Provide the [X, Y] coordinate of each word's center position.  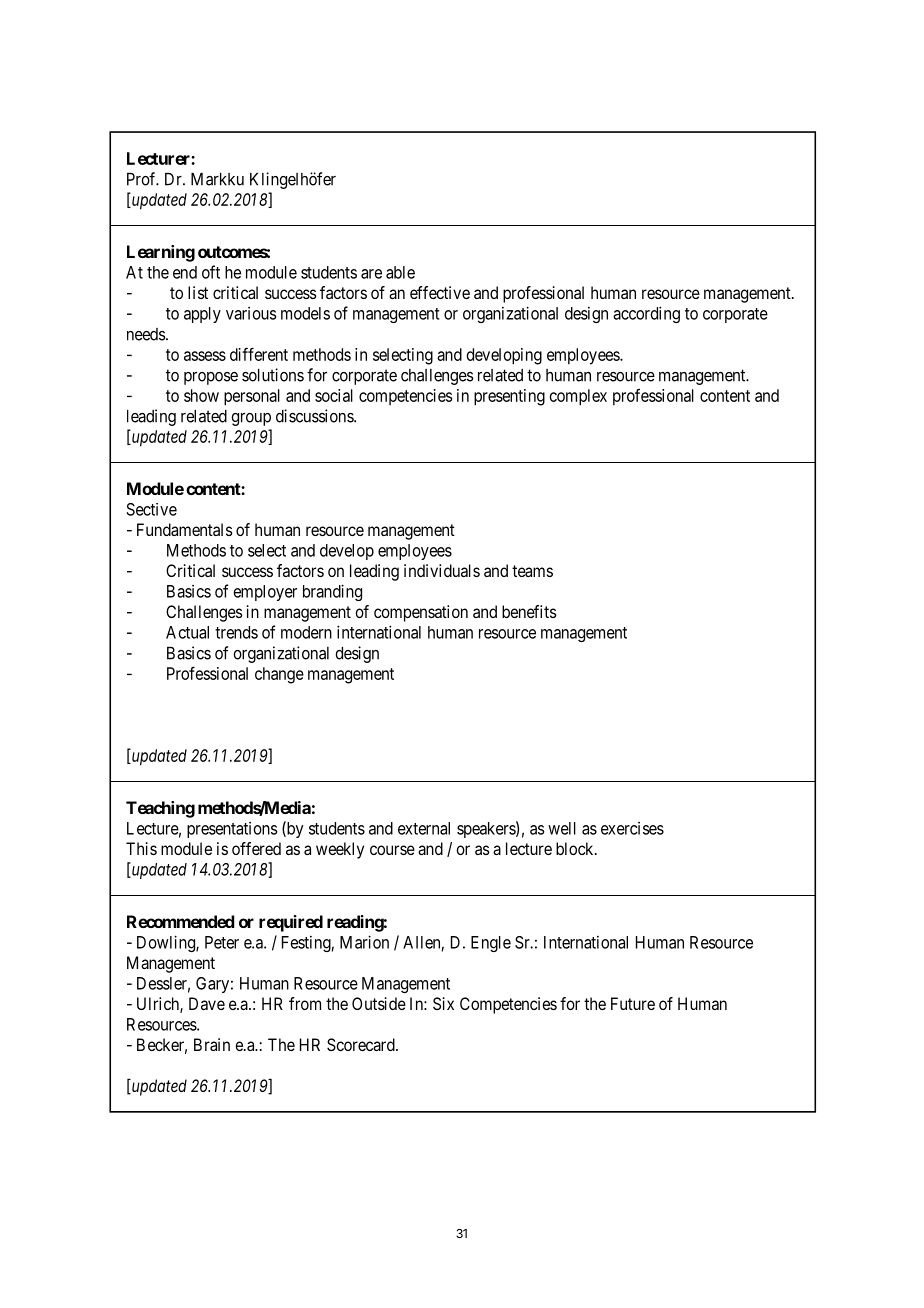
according [646, 314]
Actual [187, 632]
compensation [421, 613]
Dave [207, 1003]
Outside [379, 1003]
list [198, 292]
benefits [529, 611]
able [400, 272]
